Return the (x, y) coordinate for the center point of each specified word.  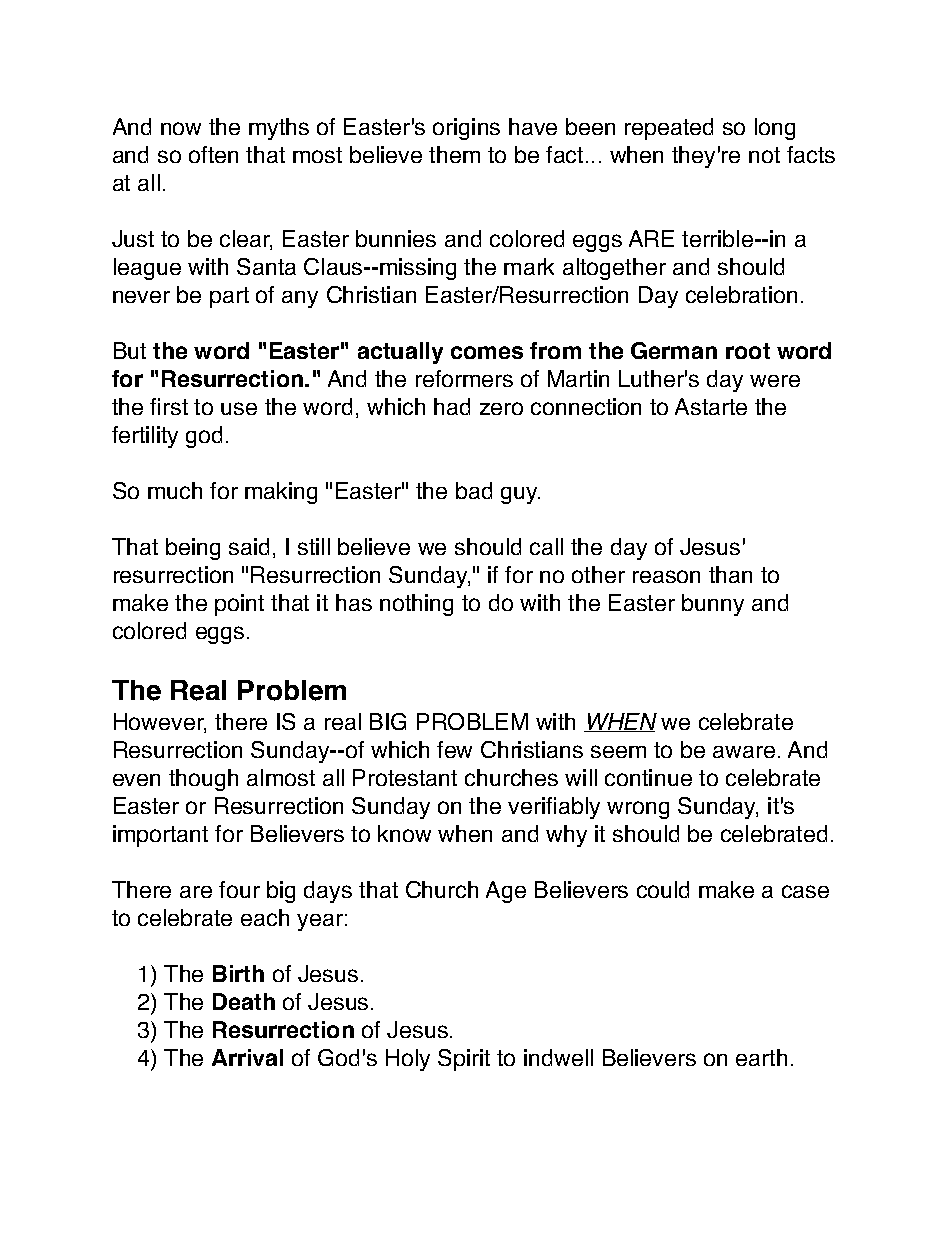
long (775, 129)
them (454, 154)
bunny (713, 605)
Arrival (247, 1057)
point (239, 605)
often (213, 154)
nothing (416, 605)
